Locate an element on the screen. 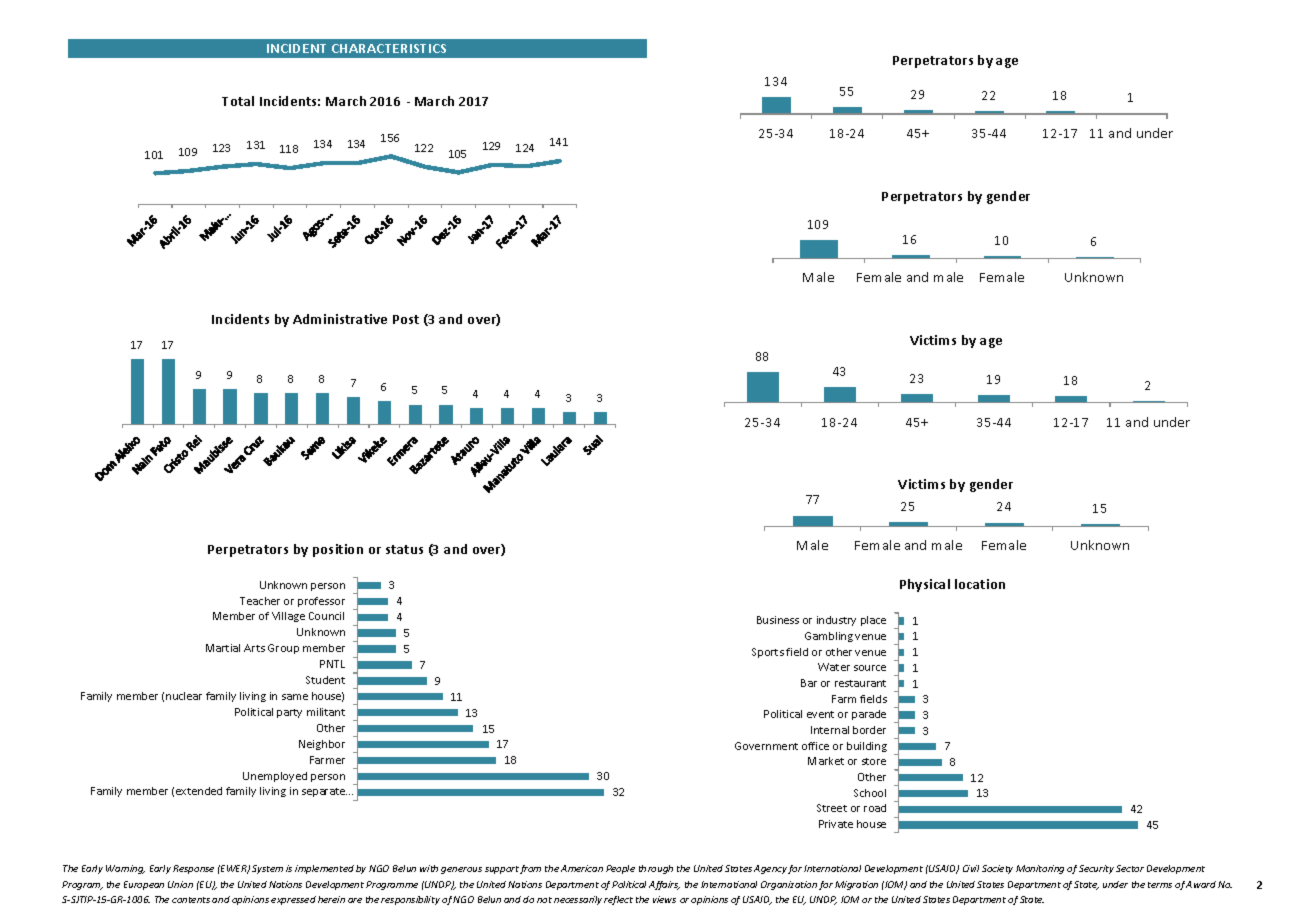 The width and height of the screenshot is (1307, 924). status is located at coordinates (404, 549).
